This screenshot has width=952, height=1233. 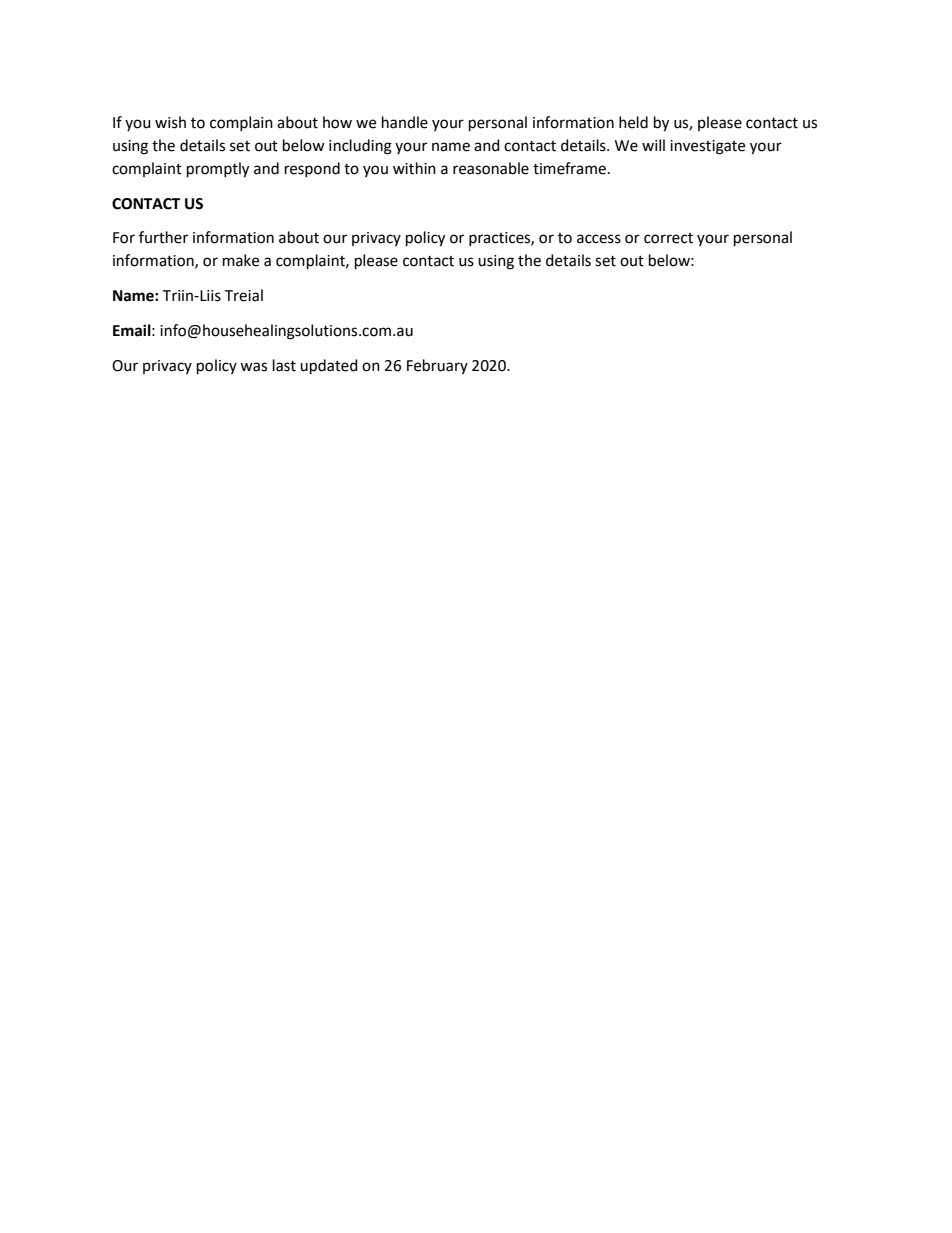 What do you see at coordinates (329, 367) in the screenshot?
I see `updated` at bounding box center [329, 367].
